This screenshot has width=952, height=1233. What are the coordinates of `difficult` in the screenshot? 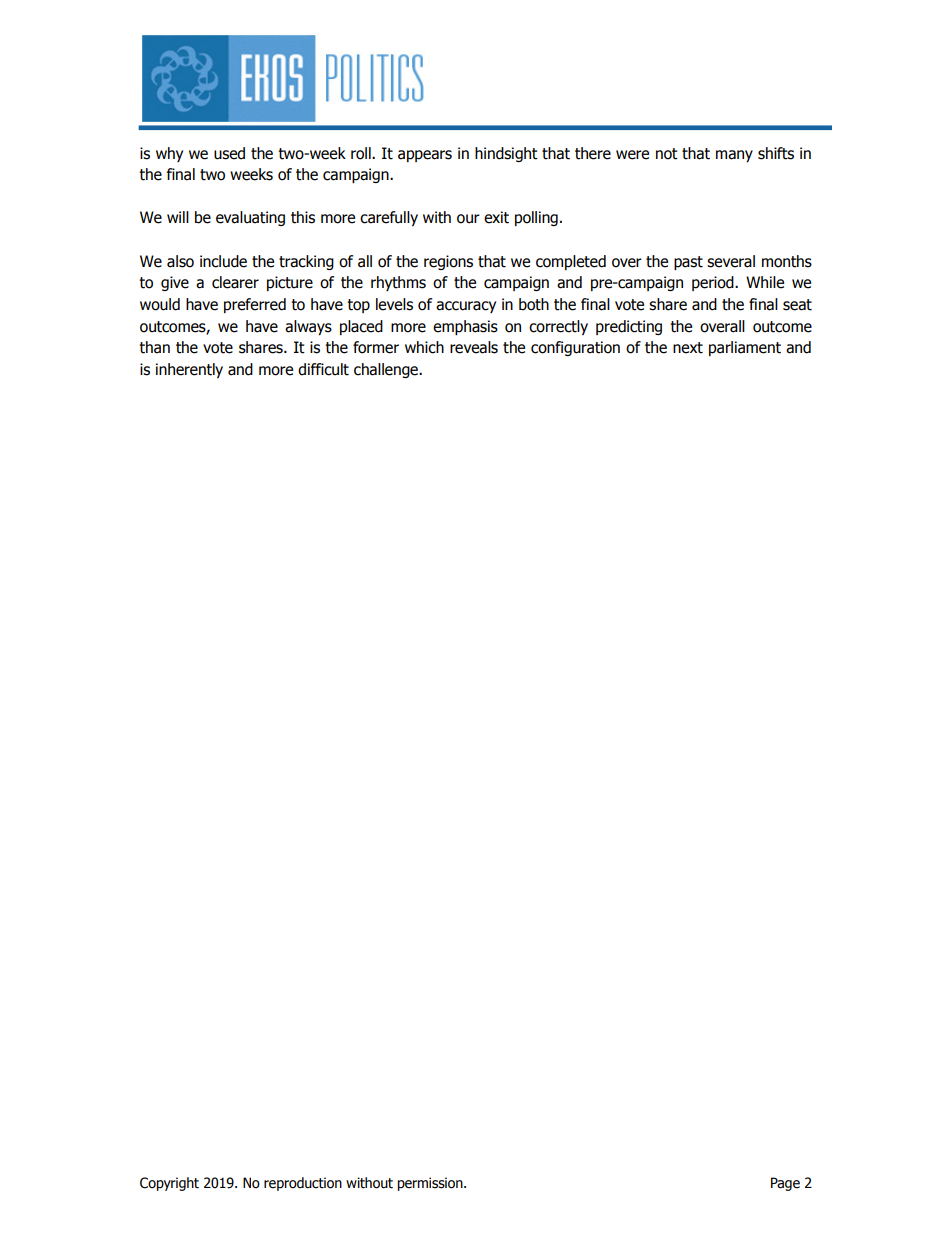 It's located at (323, 369).
